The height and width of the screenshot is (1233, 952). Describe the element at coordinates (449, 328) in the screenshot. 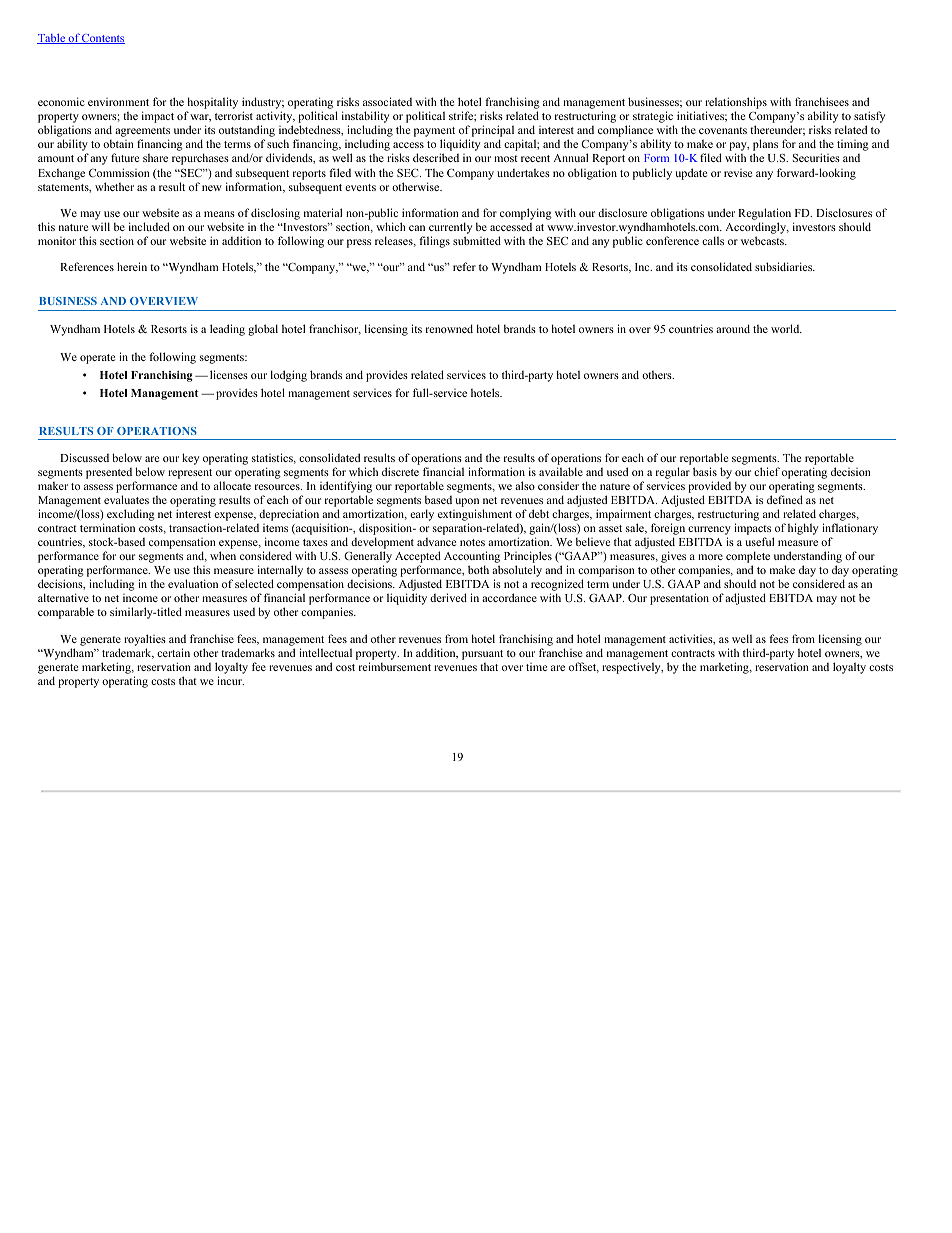

I see `renowned` at that location.
